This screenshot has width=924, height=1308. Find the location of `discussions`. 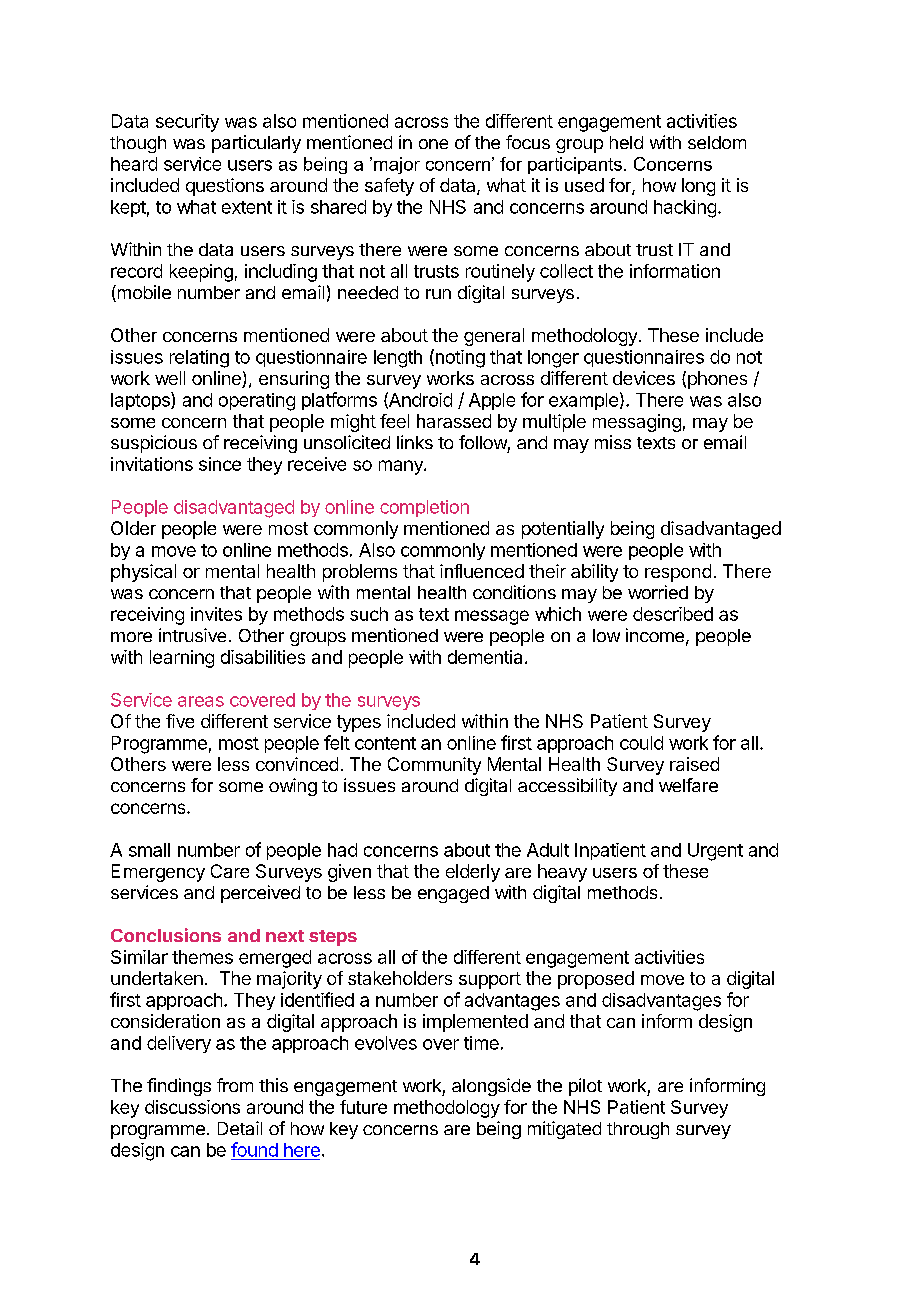

discussions is located at coordinates (192, 1107).
